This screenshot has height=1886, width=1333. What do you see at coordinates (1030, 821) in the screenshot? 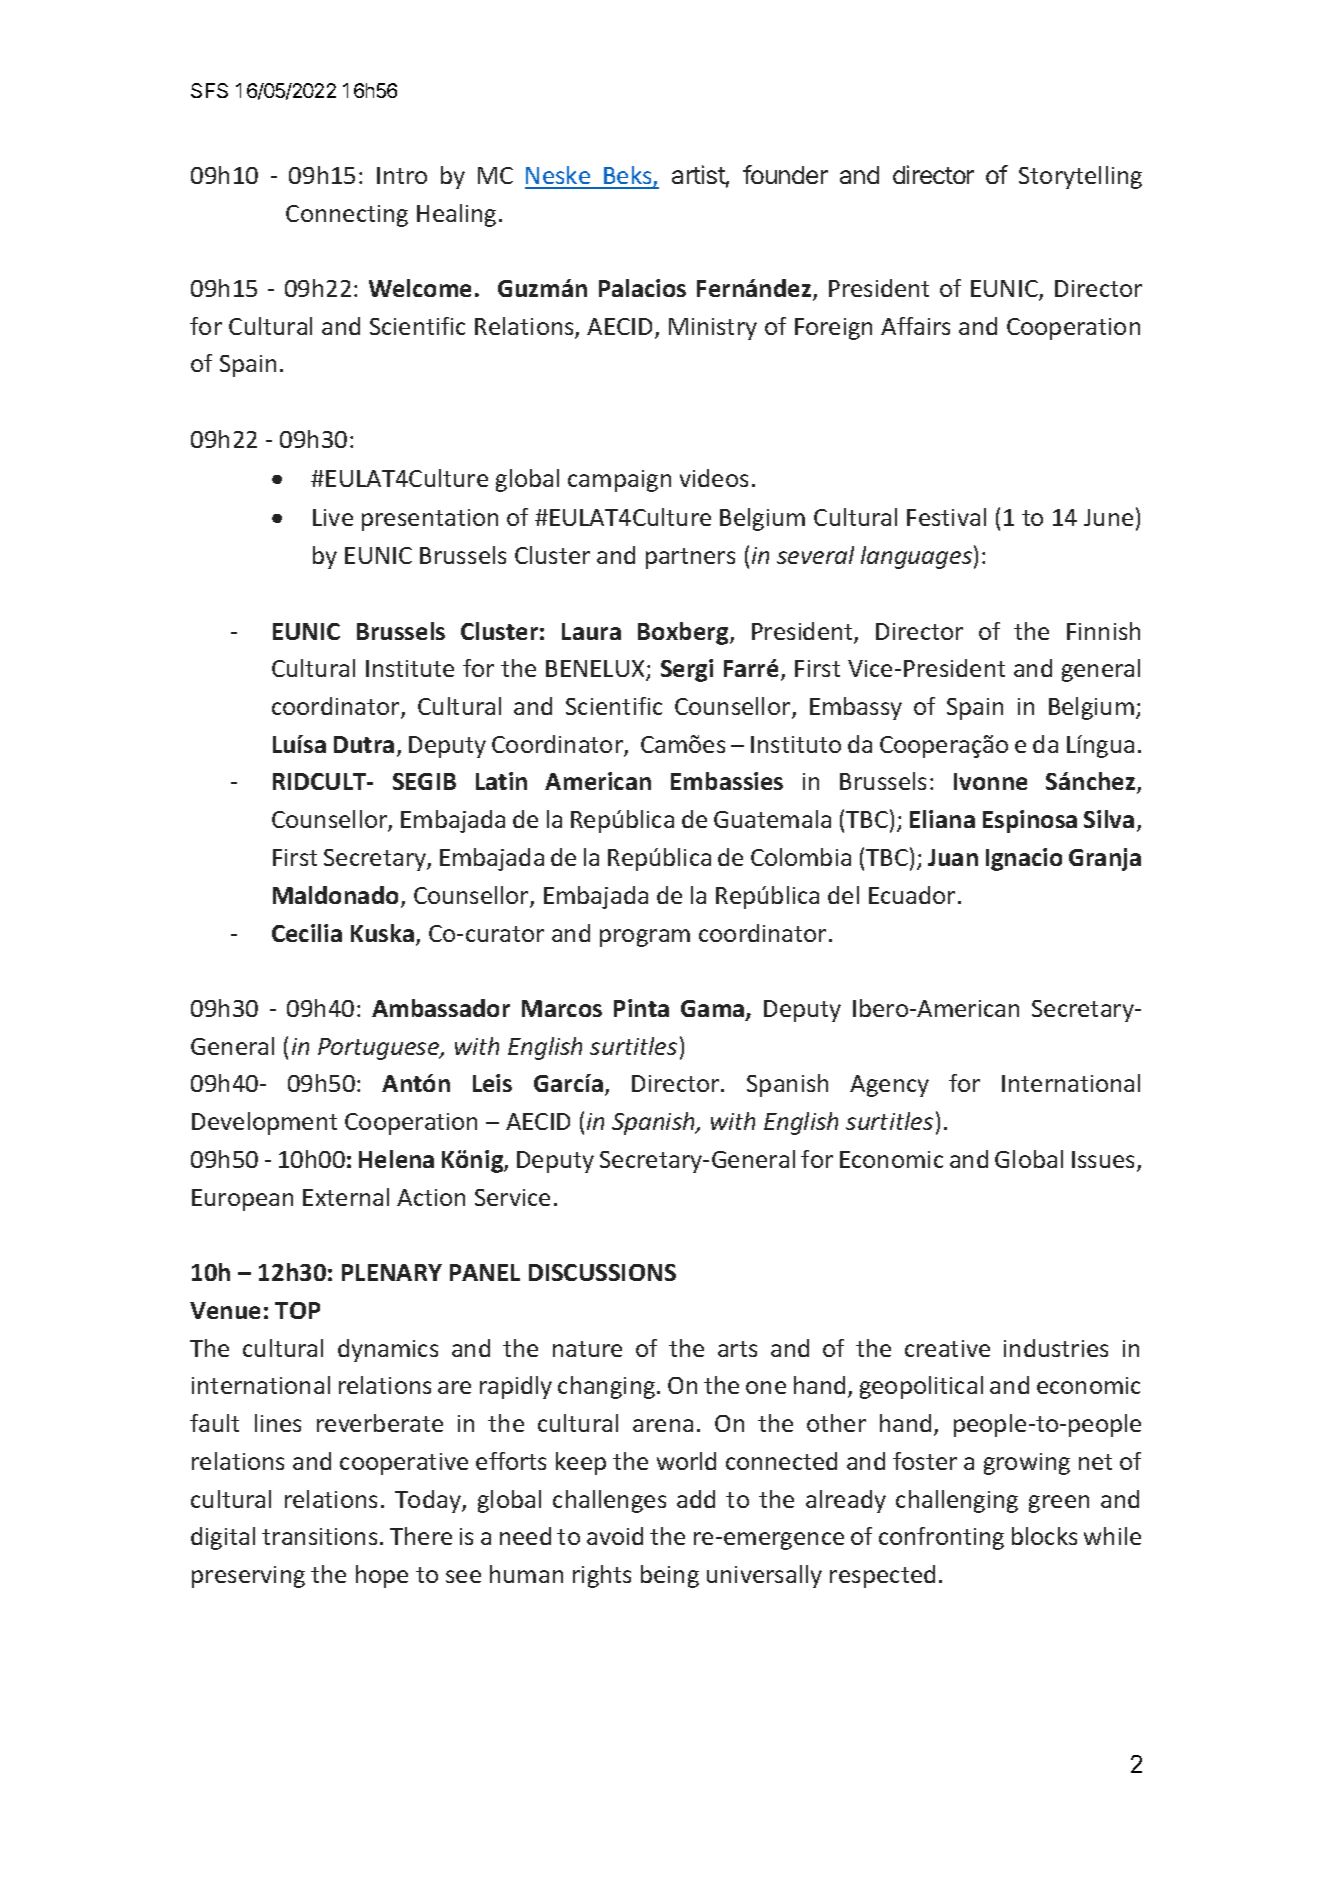
I see `Espinosa` at bounding box center [1030, 821].
